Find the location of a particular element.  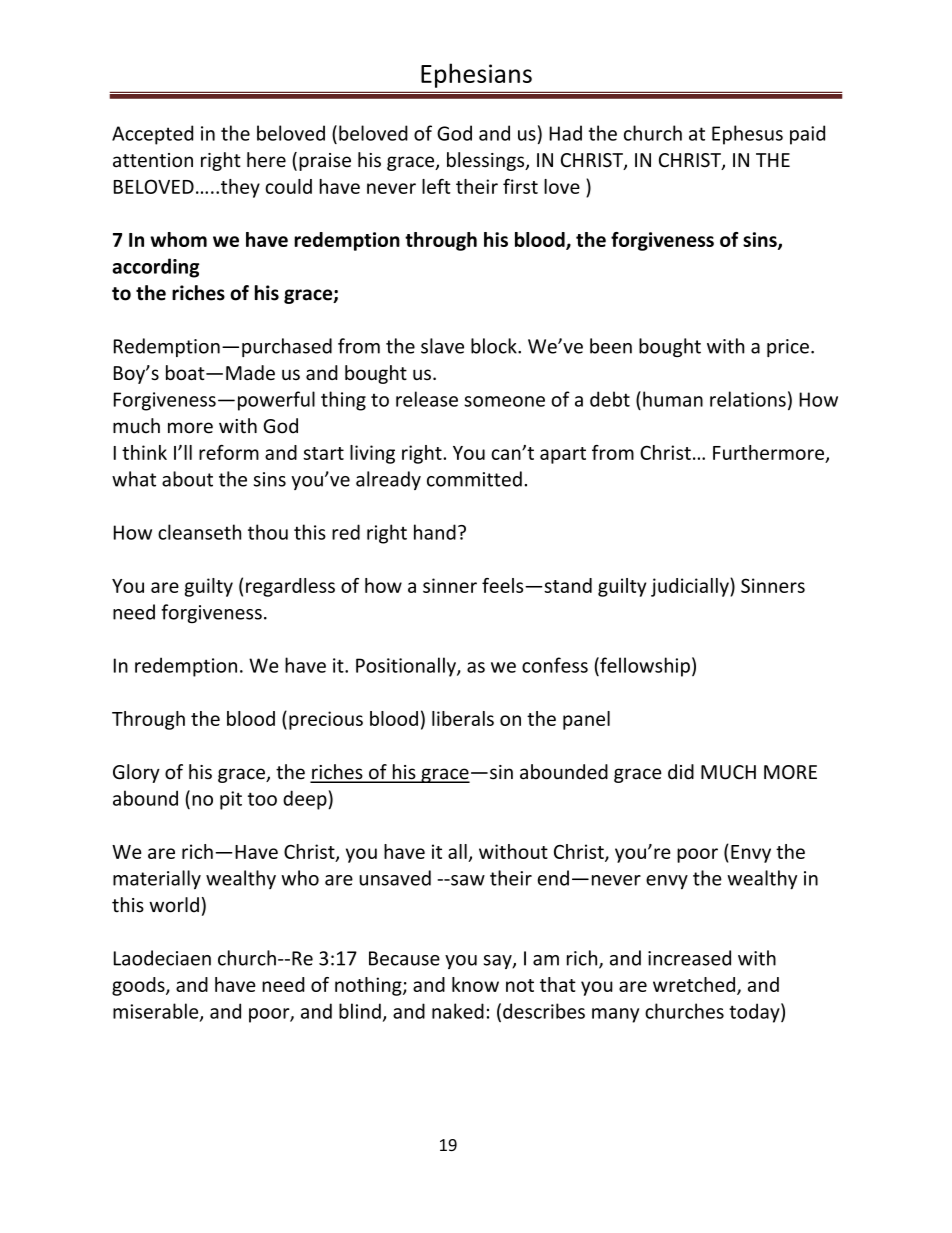

miserable is located at coordinates (157, 1012).
